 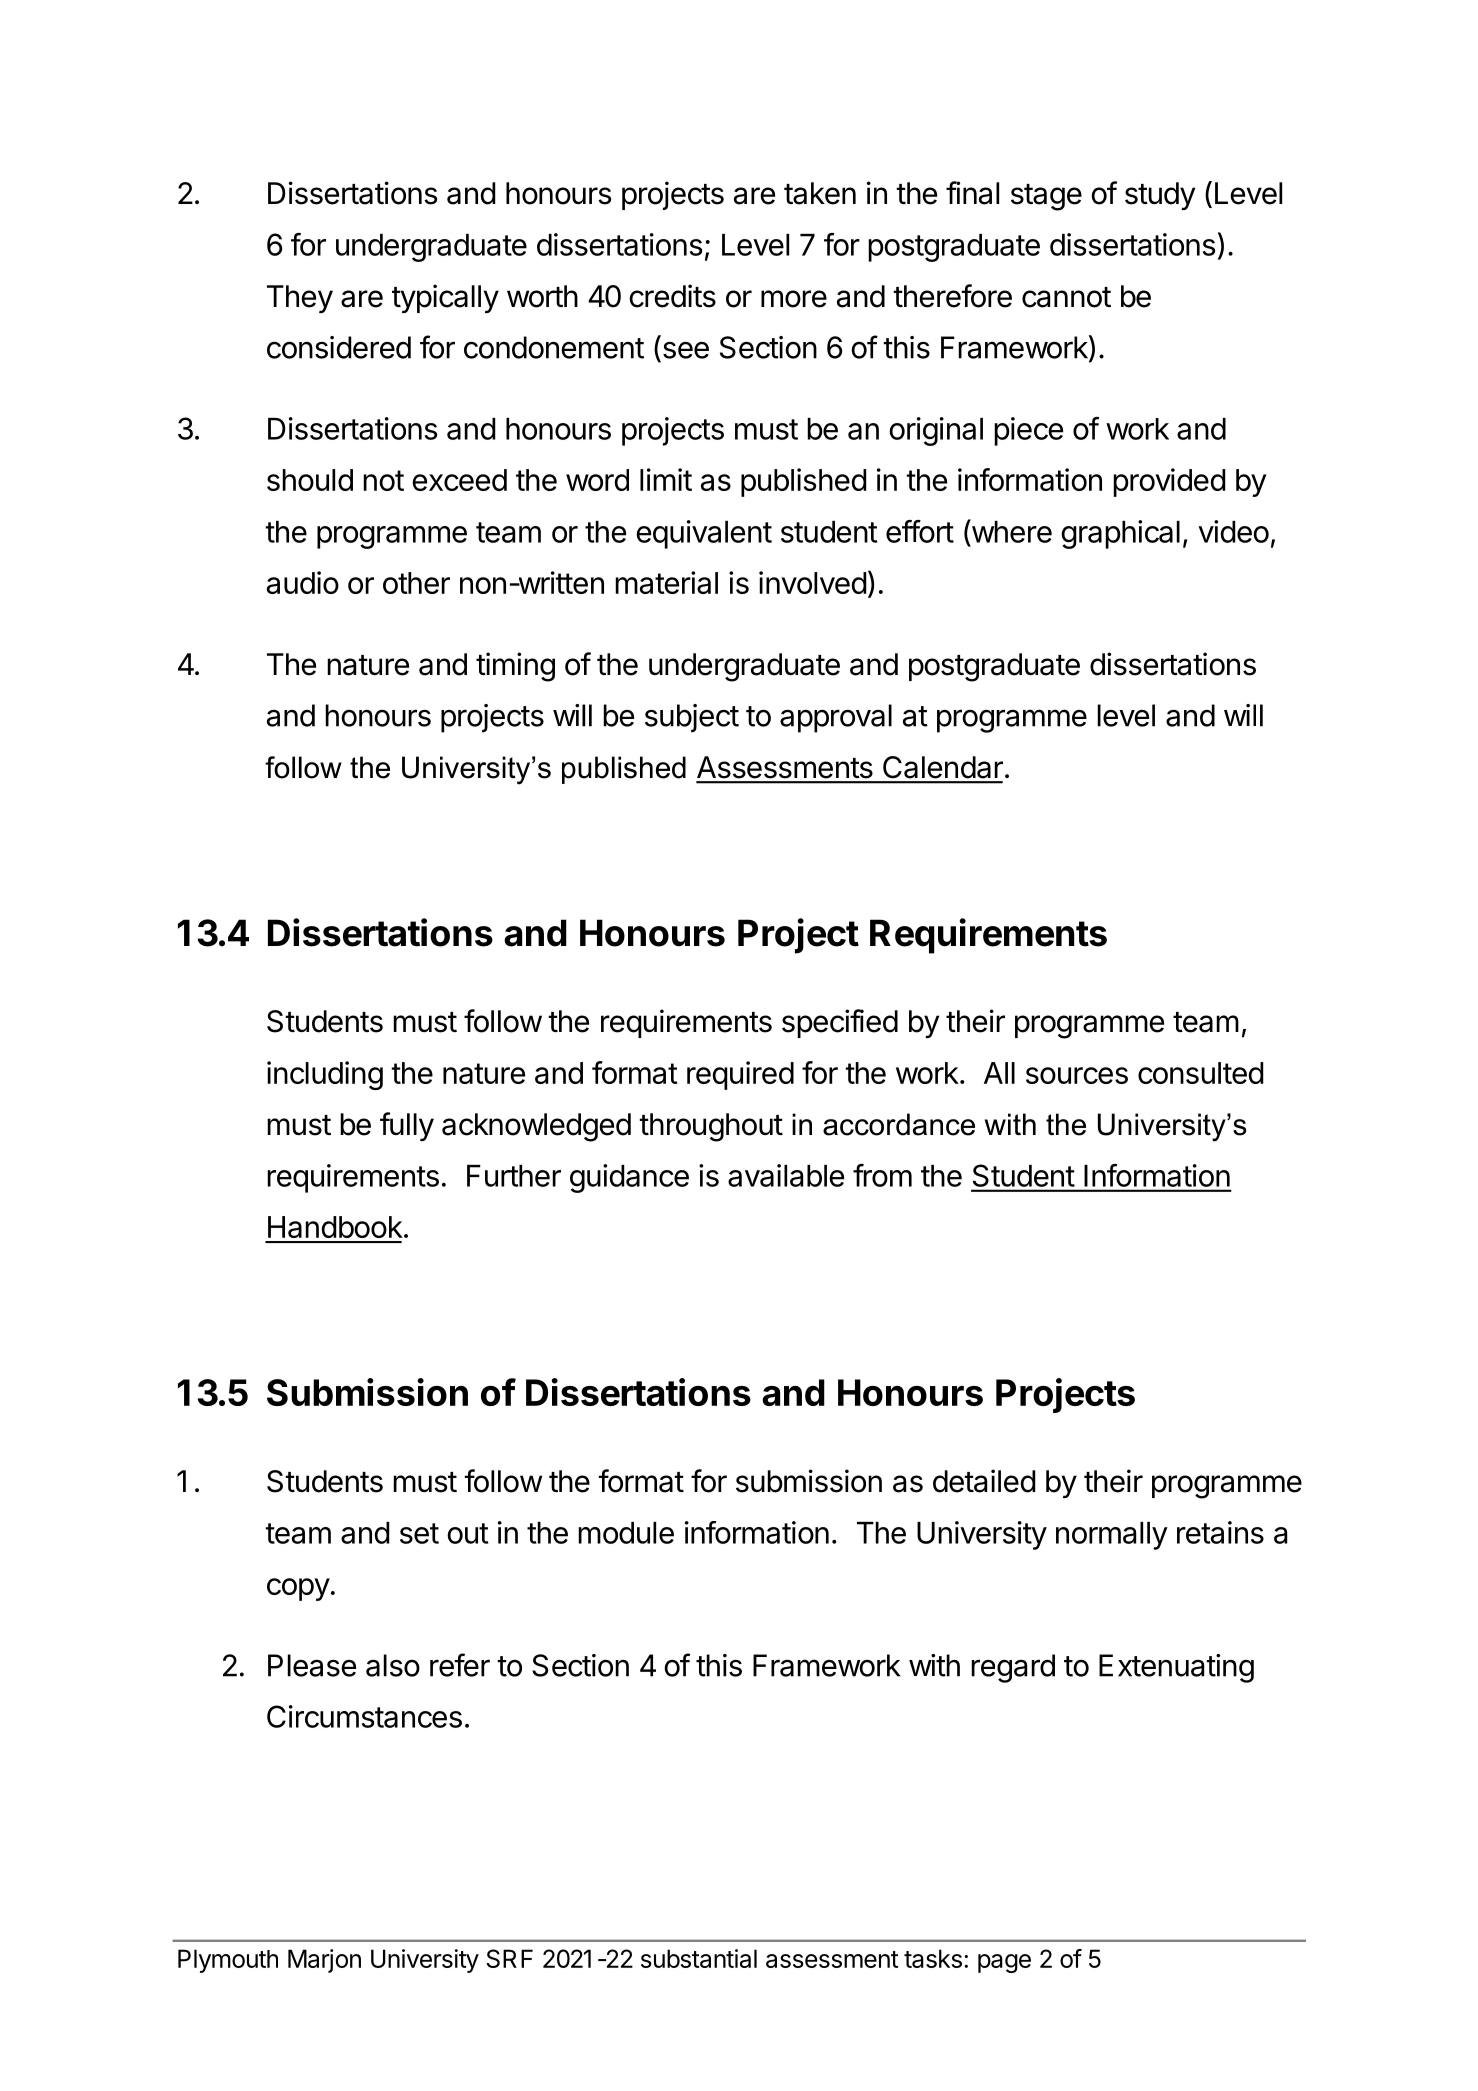 What do you see at coordinates (692, 718) in the image?
I see `subject` at bounding box center [692, 718].
